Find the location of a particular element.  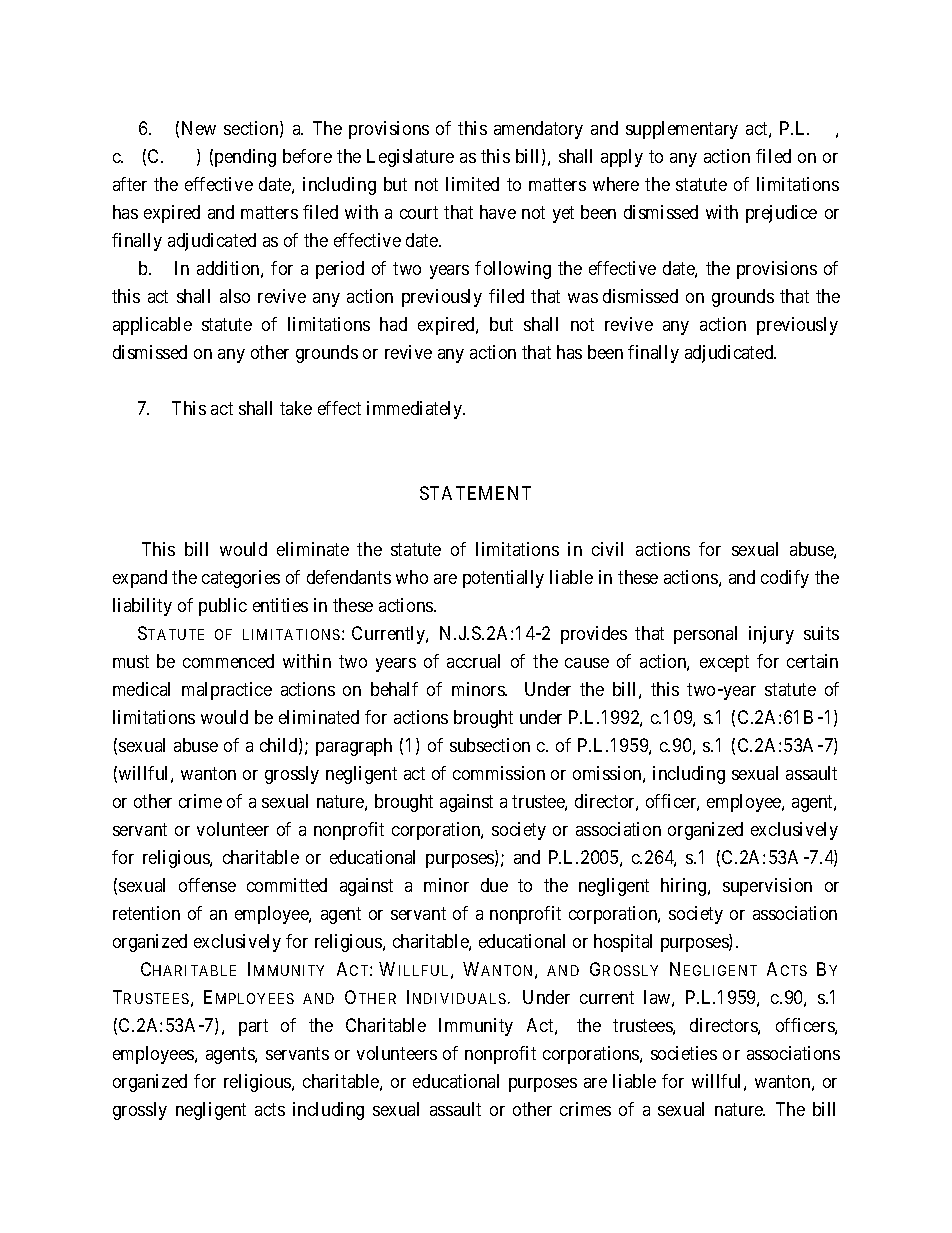

had is located at coordinates (393, 324).
